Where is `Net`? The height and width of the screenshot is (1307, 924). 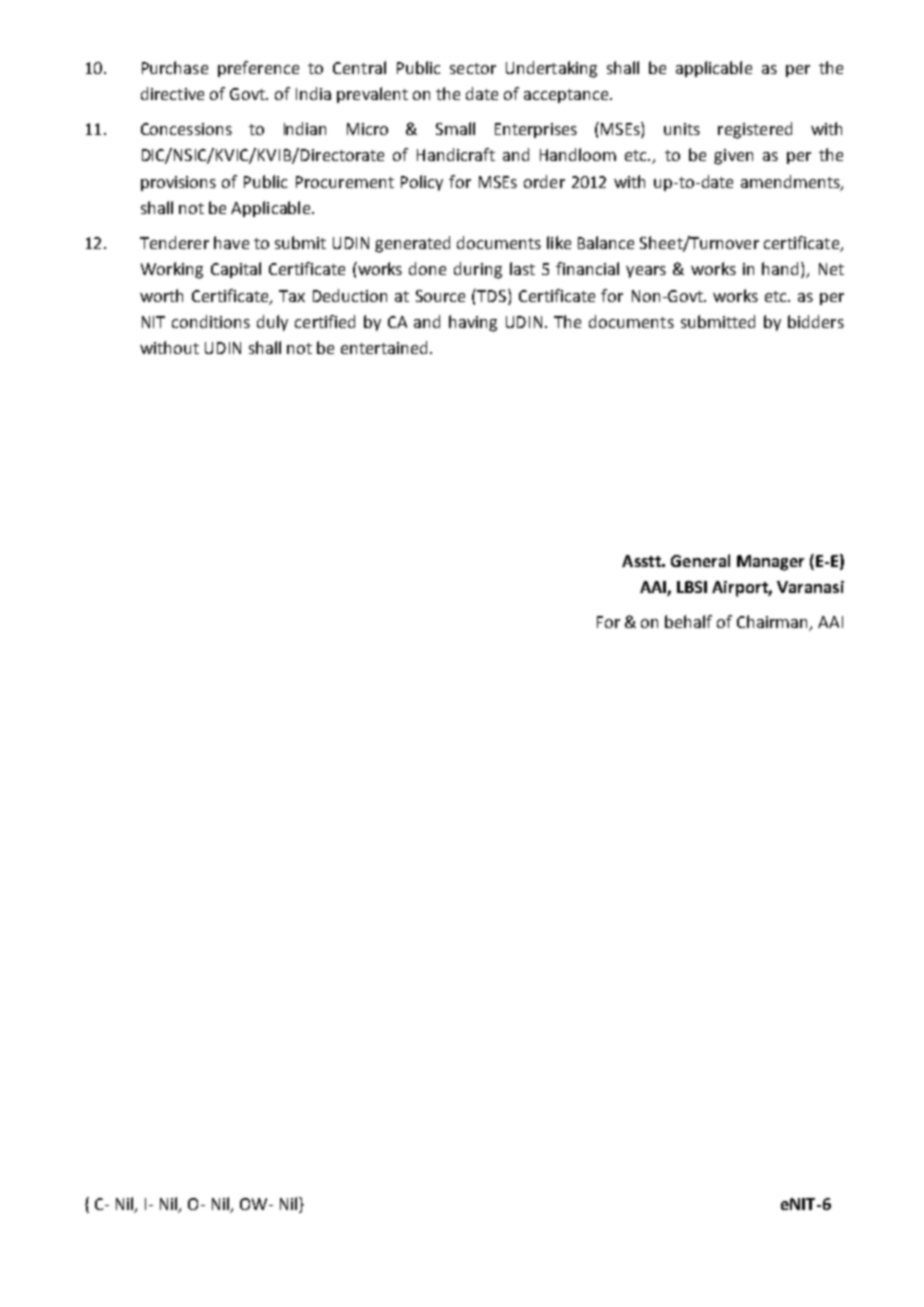 Net is located at coordinates (831, 269).
